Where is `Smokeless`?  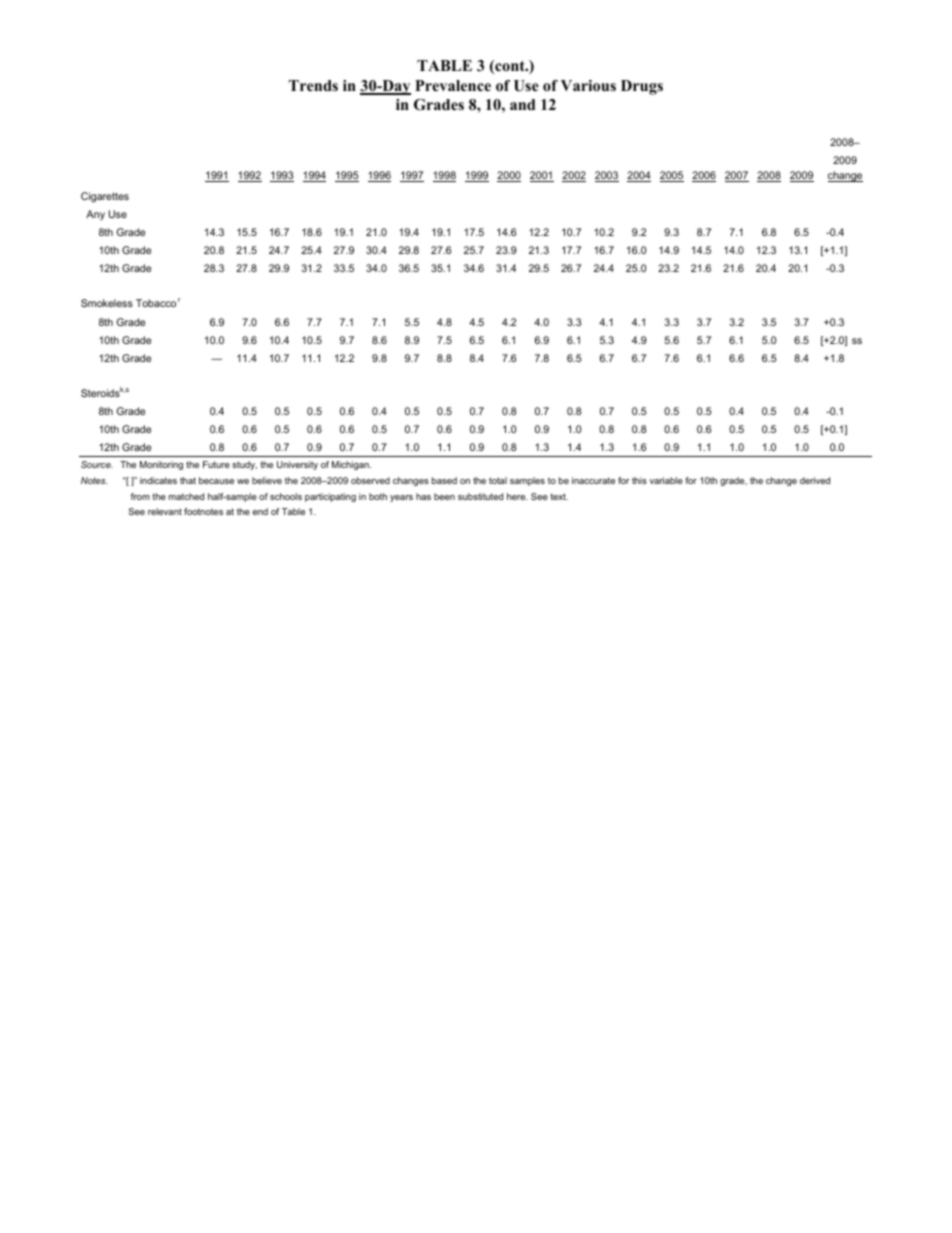 Smokeless is located at coordinates (107, 303).
